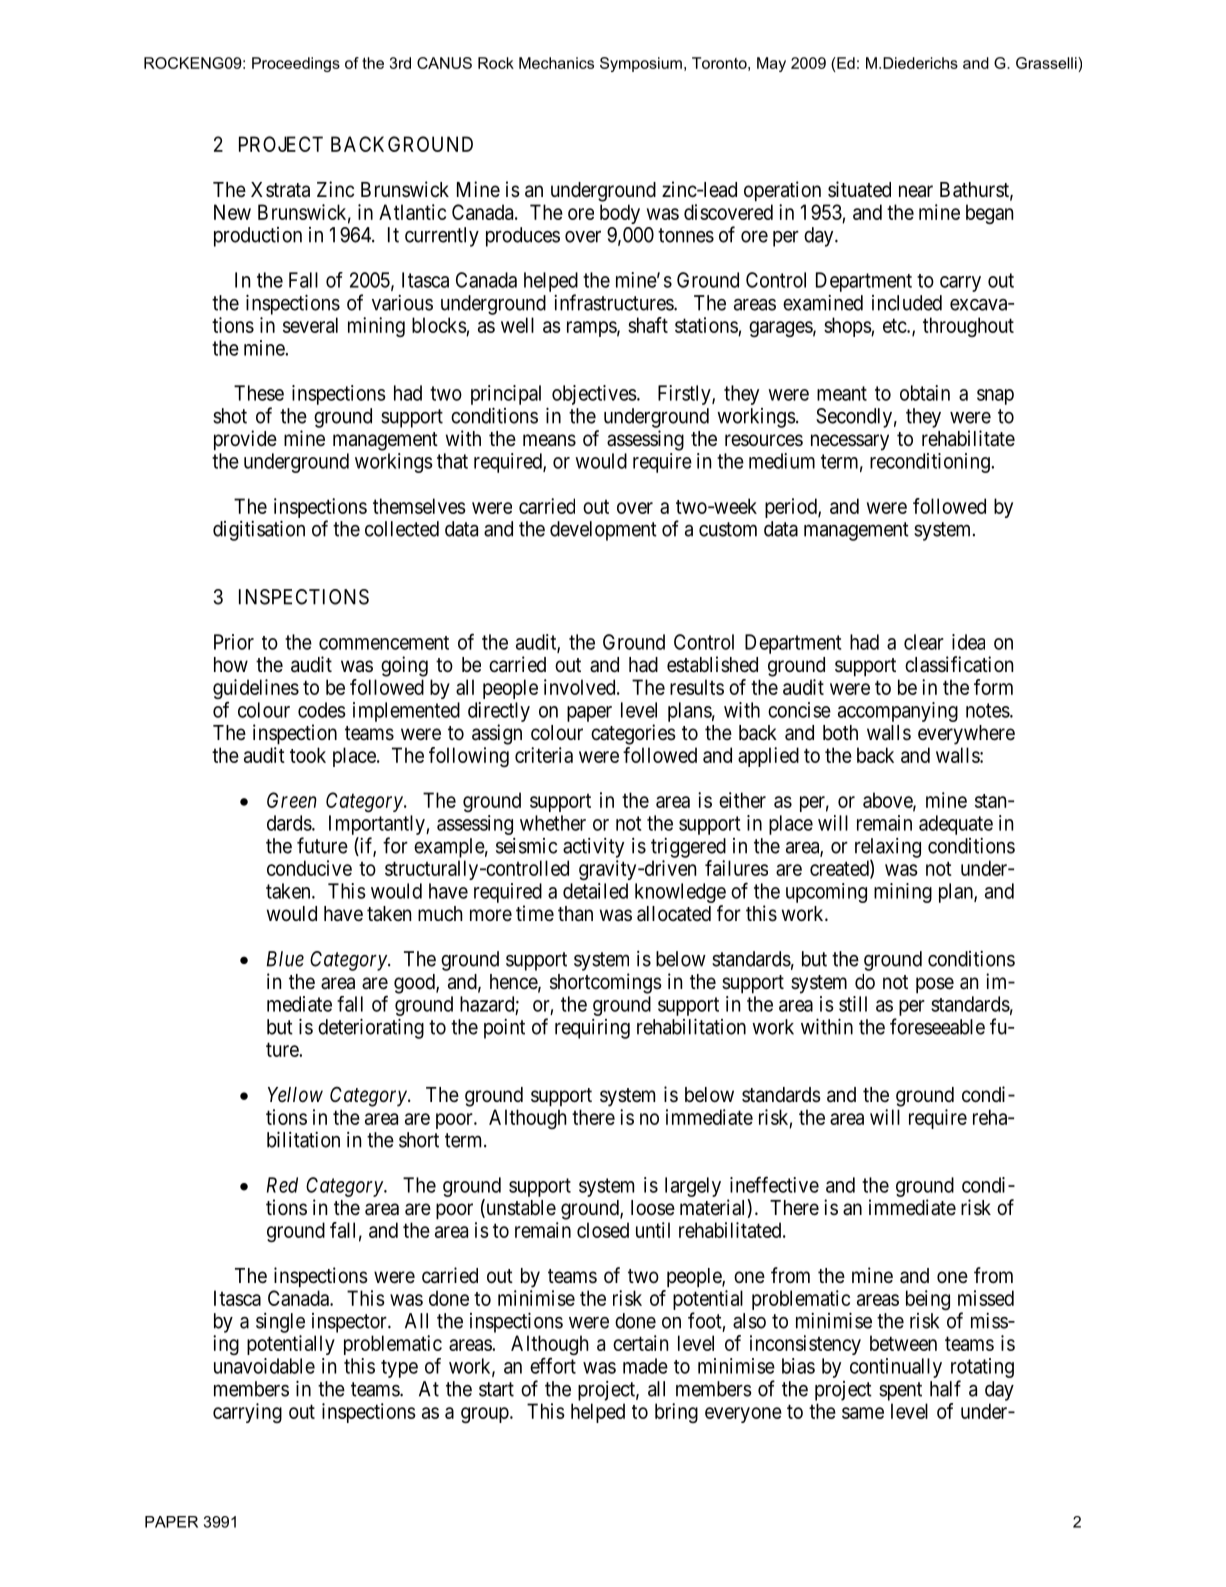 This screenshot has width=1226, height=1587. I want to click on These, so click(259, 393).
